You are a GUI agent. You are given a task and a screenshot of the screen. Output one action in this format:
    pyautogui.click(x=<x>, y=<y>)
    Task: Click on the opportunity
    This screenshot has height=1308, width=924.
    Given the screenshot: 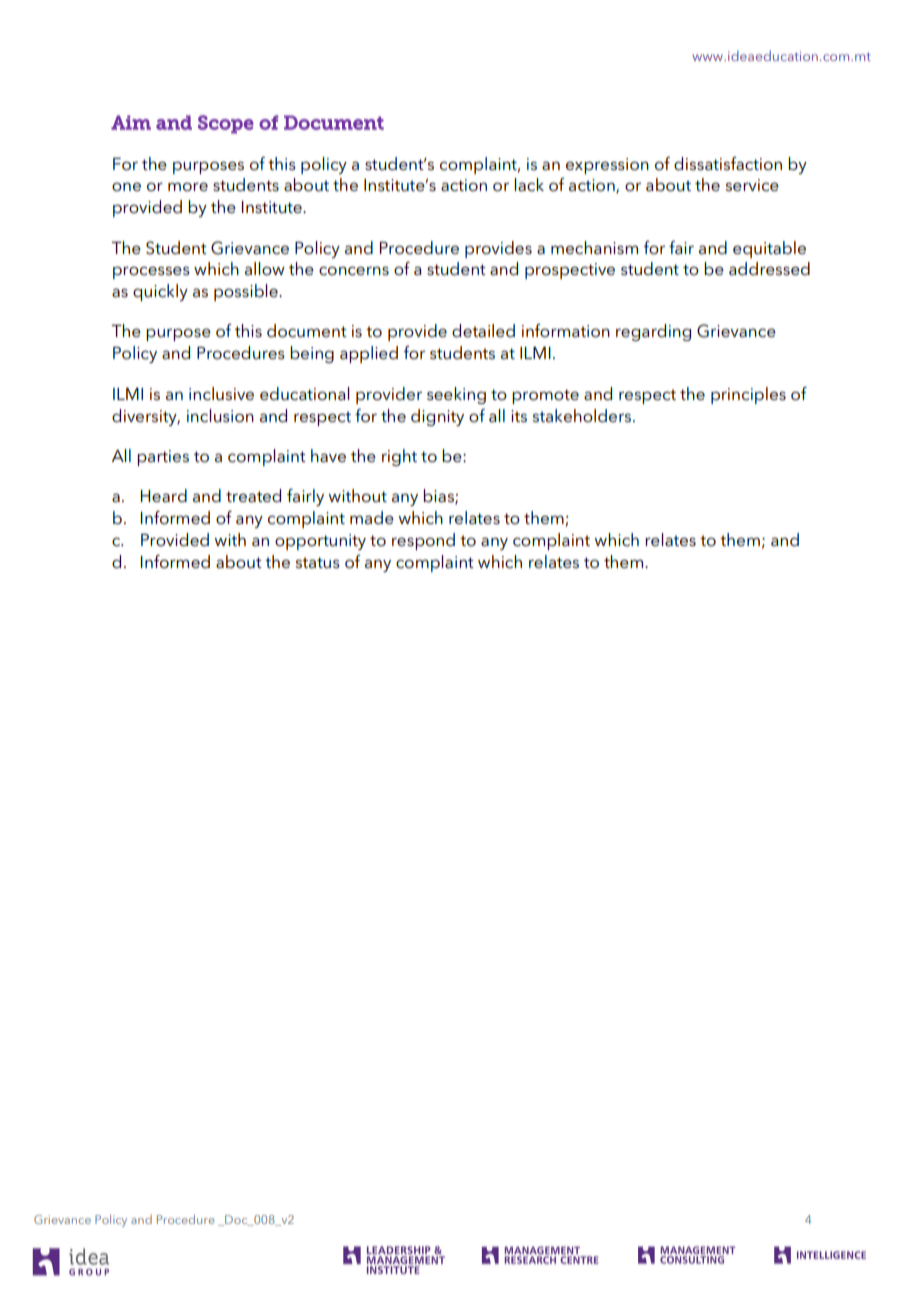 What is the action you would take?
    pyautogui.click(x=320, y=542)
